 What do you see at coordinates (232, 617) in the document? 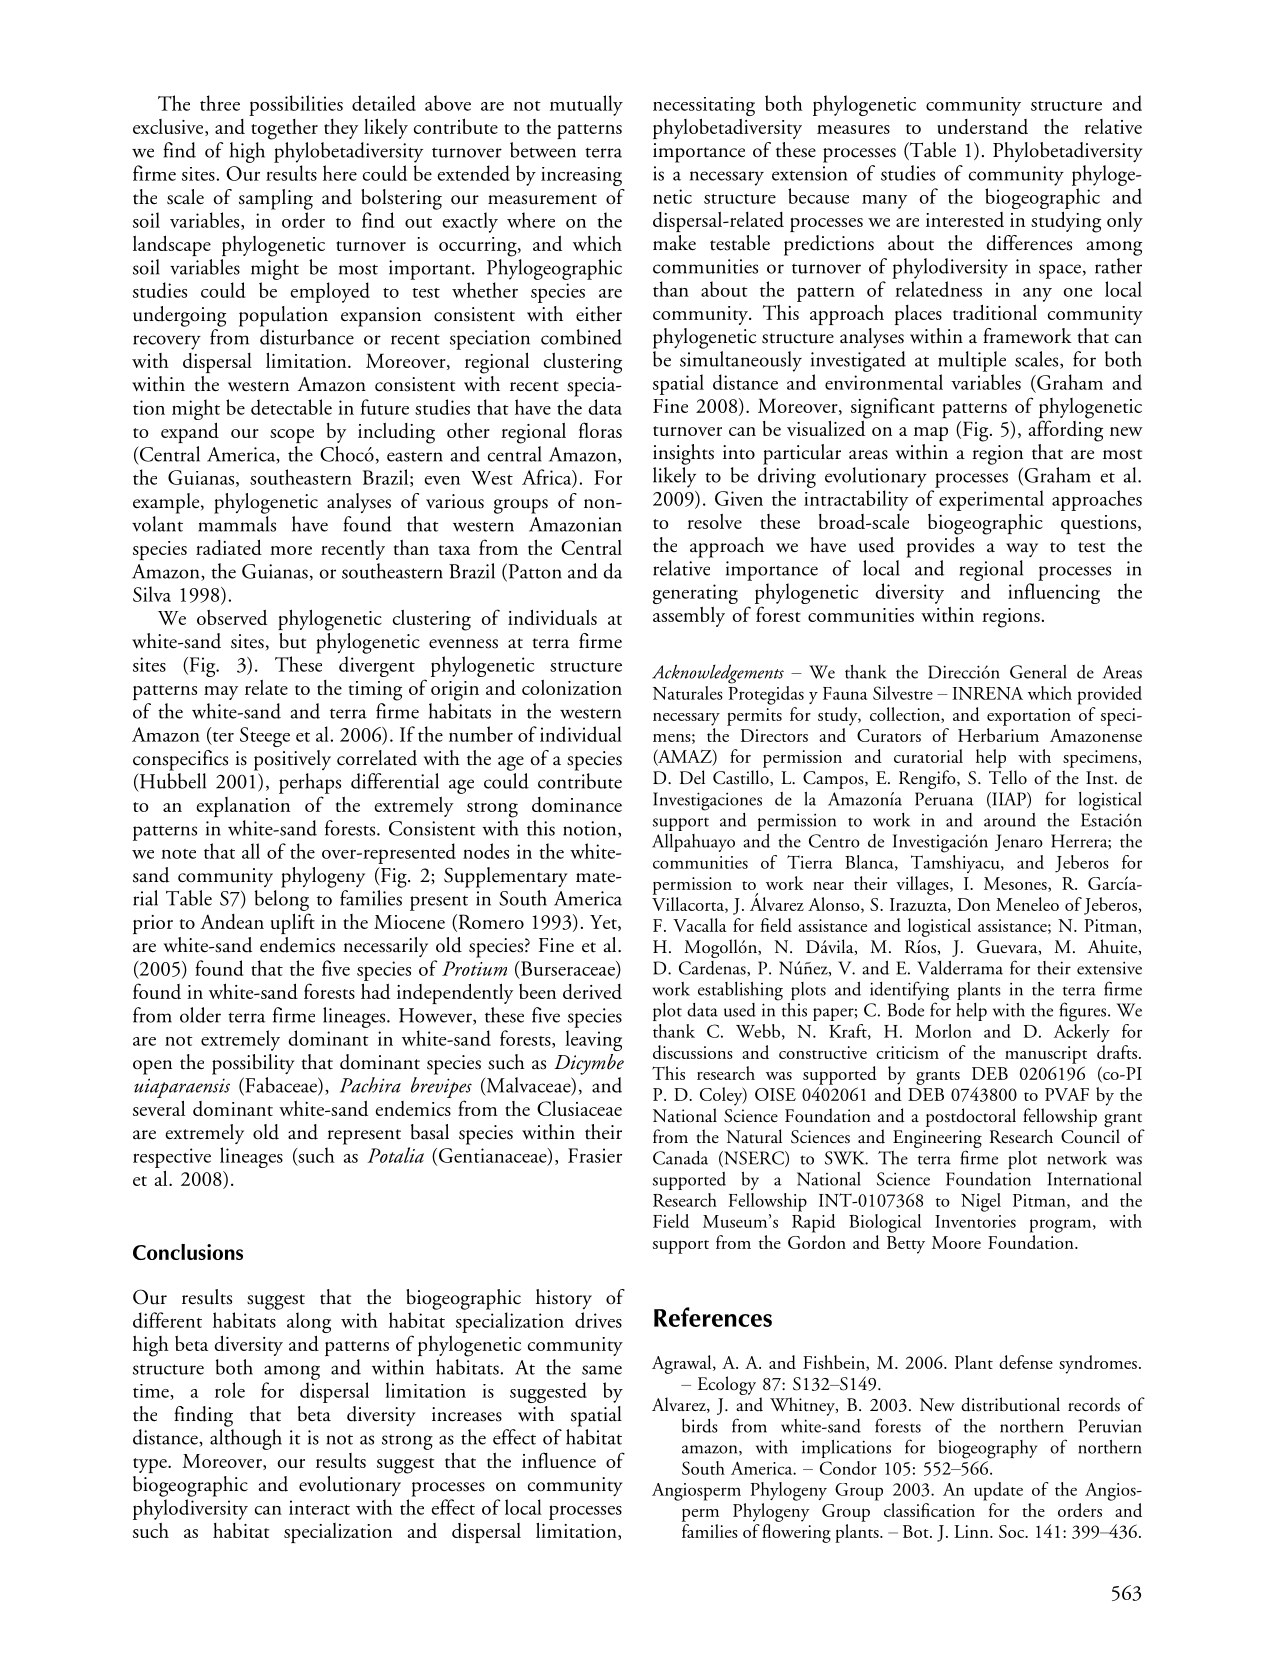
I see `observed` at bounding box center [232, 617].
